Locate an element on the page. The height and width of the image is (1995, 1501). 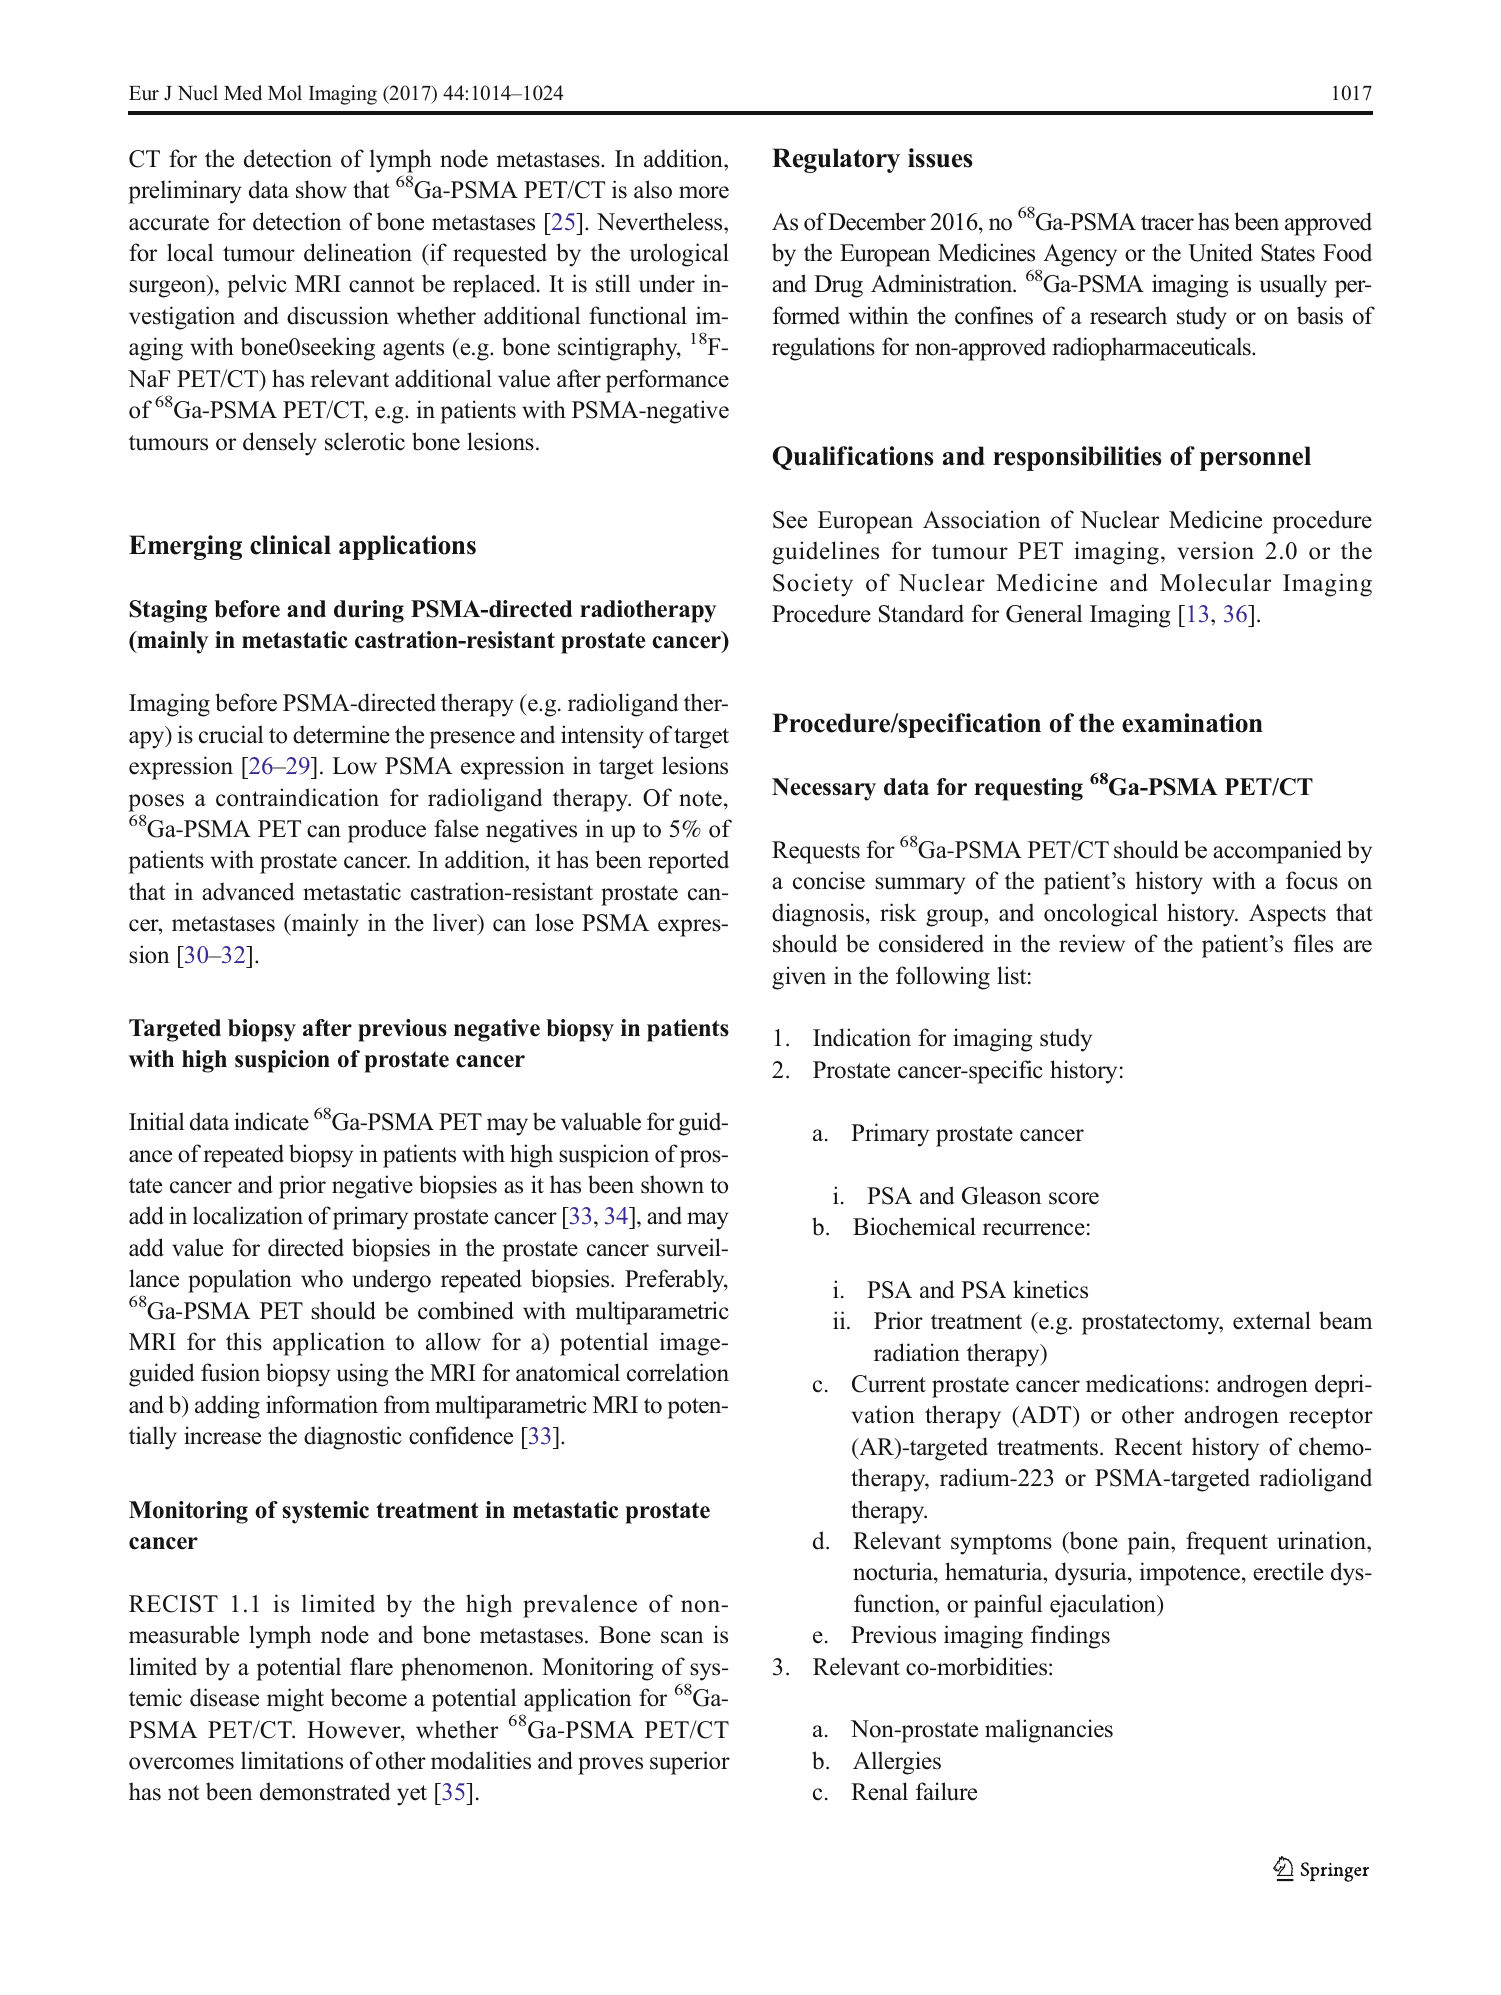
limitations is located at coordinates (292, 1760).
